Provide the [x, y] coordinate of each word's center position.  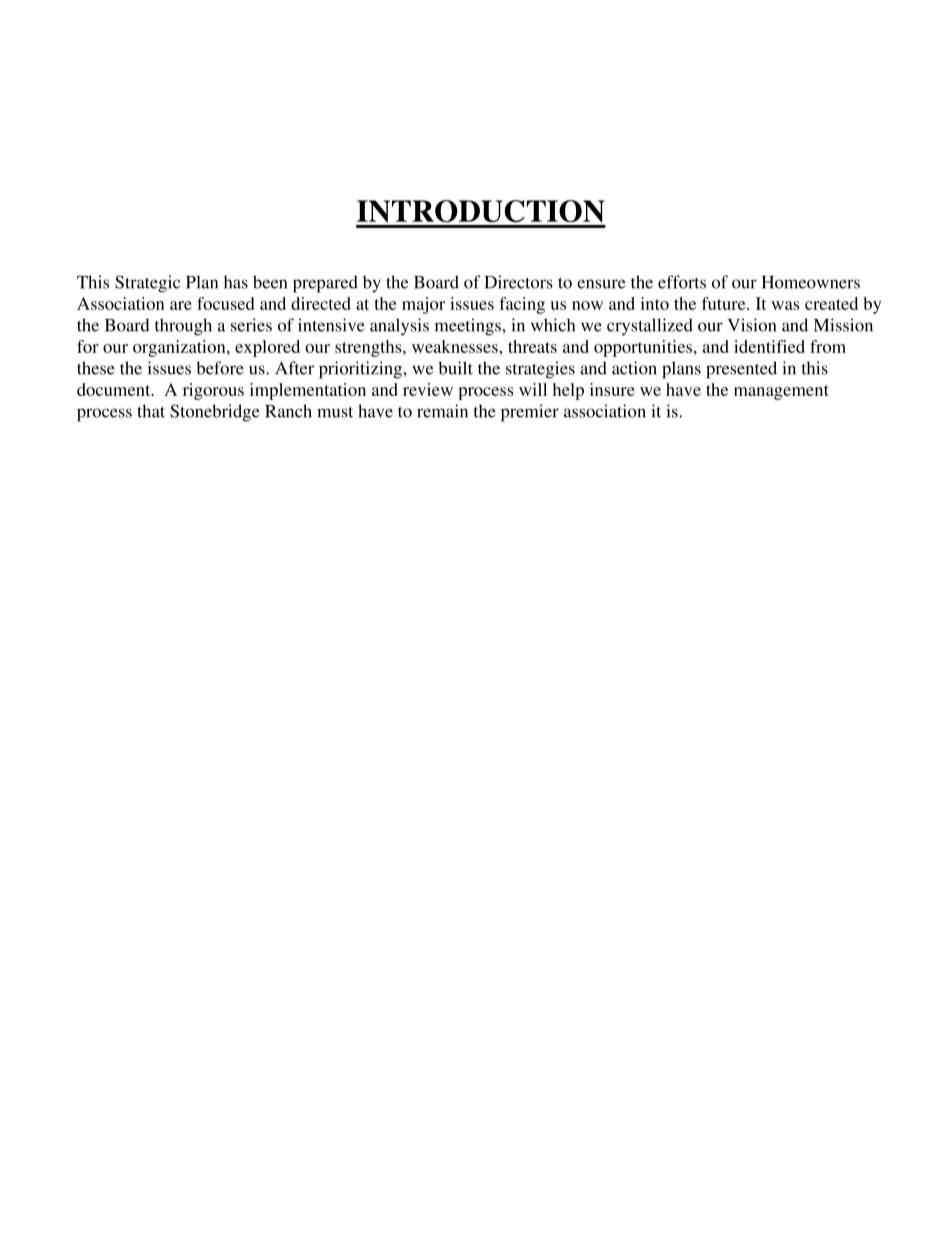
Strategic [147, 284]
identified [769, 346]
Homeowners [811, 282]
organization [180, 348]
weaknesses [456, 346]
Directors [518, 282]
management [781, 392]
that [151, 411]
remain [442, 411]
